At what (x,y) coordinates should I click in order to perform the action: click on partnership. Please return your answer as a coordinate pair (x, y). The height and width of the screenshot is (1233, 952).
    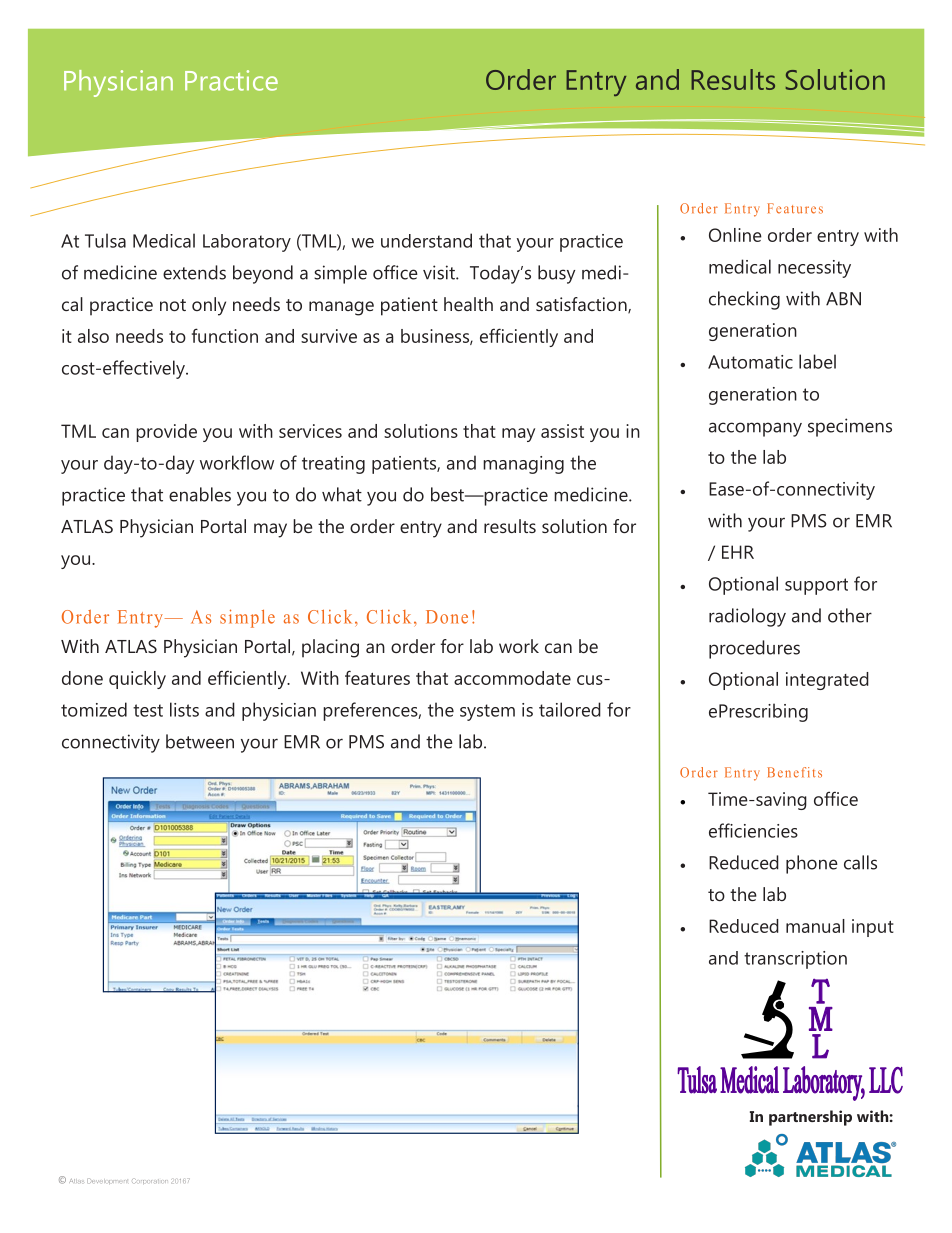
    Looking at the image, I should click on (810, 1118).
